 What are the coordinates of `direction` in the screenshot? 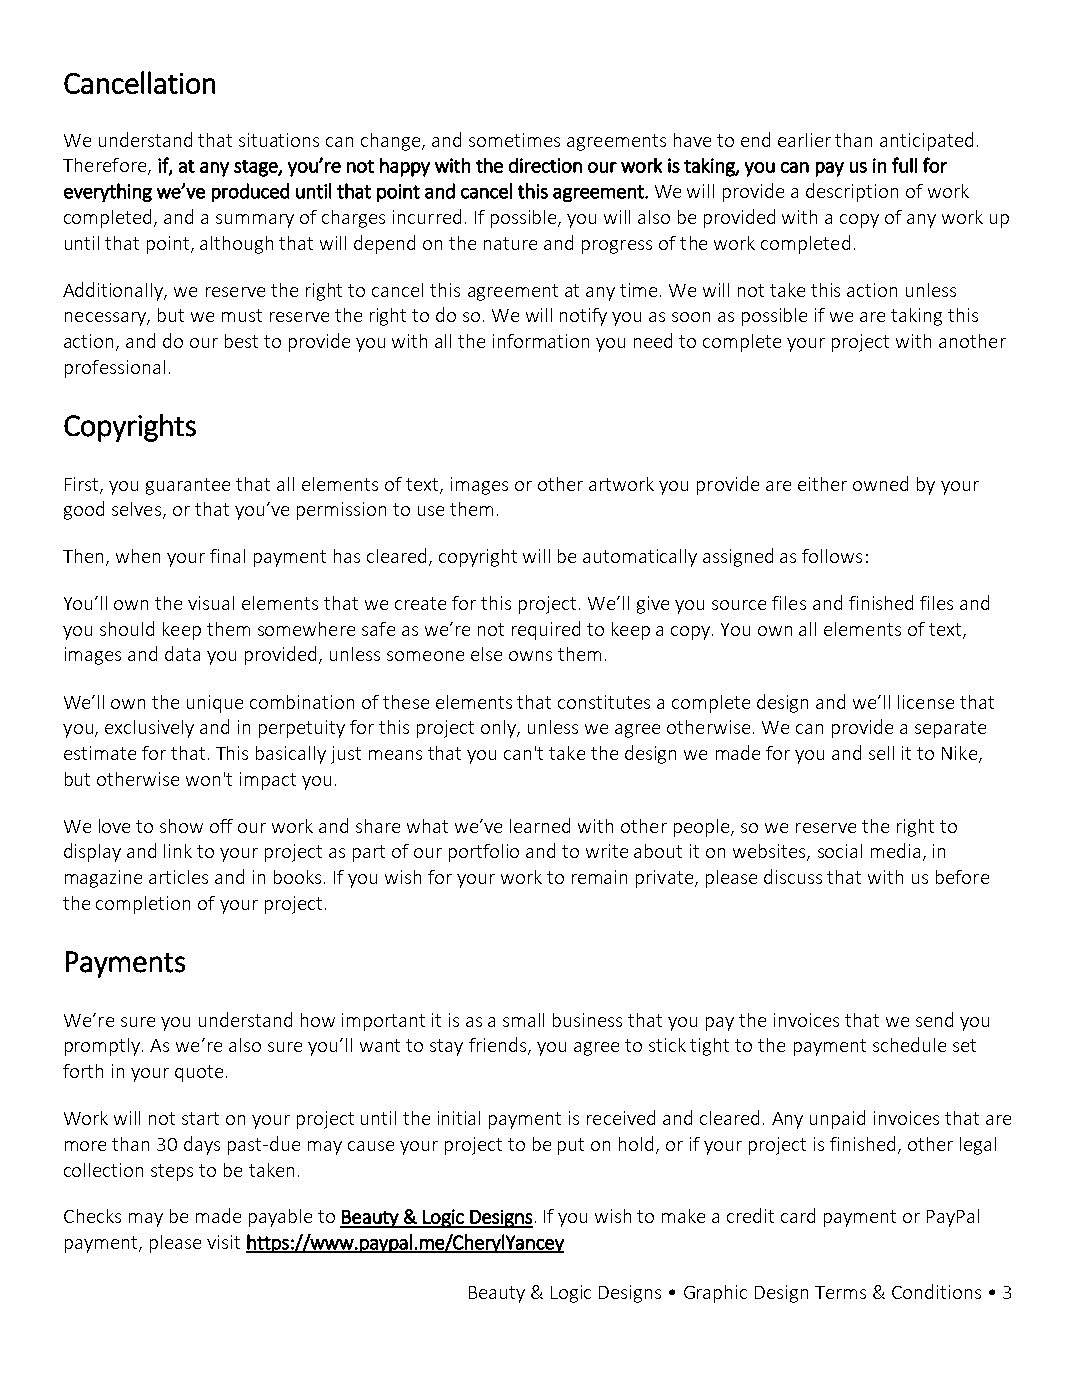 It's located at (545, 165).
